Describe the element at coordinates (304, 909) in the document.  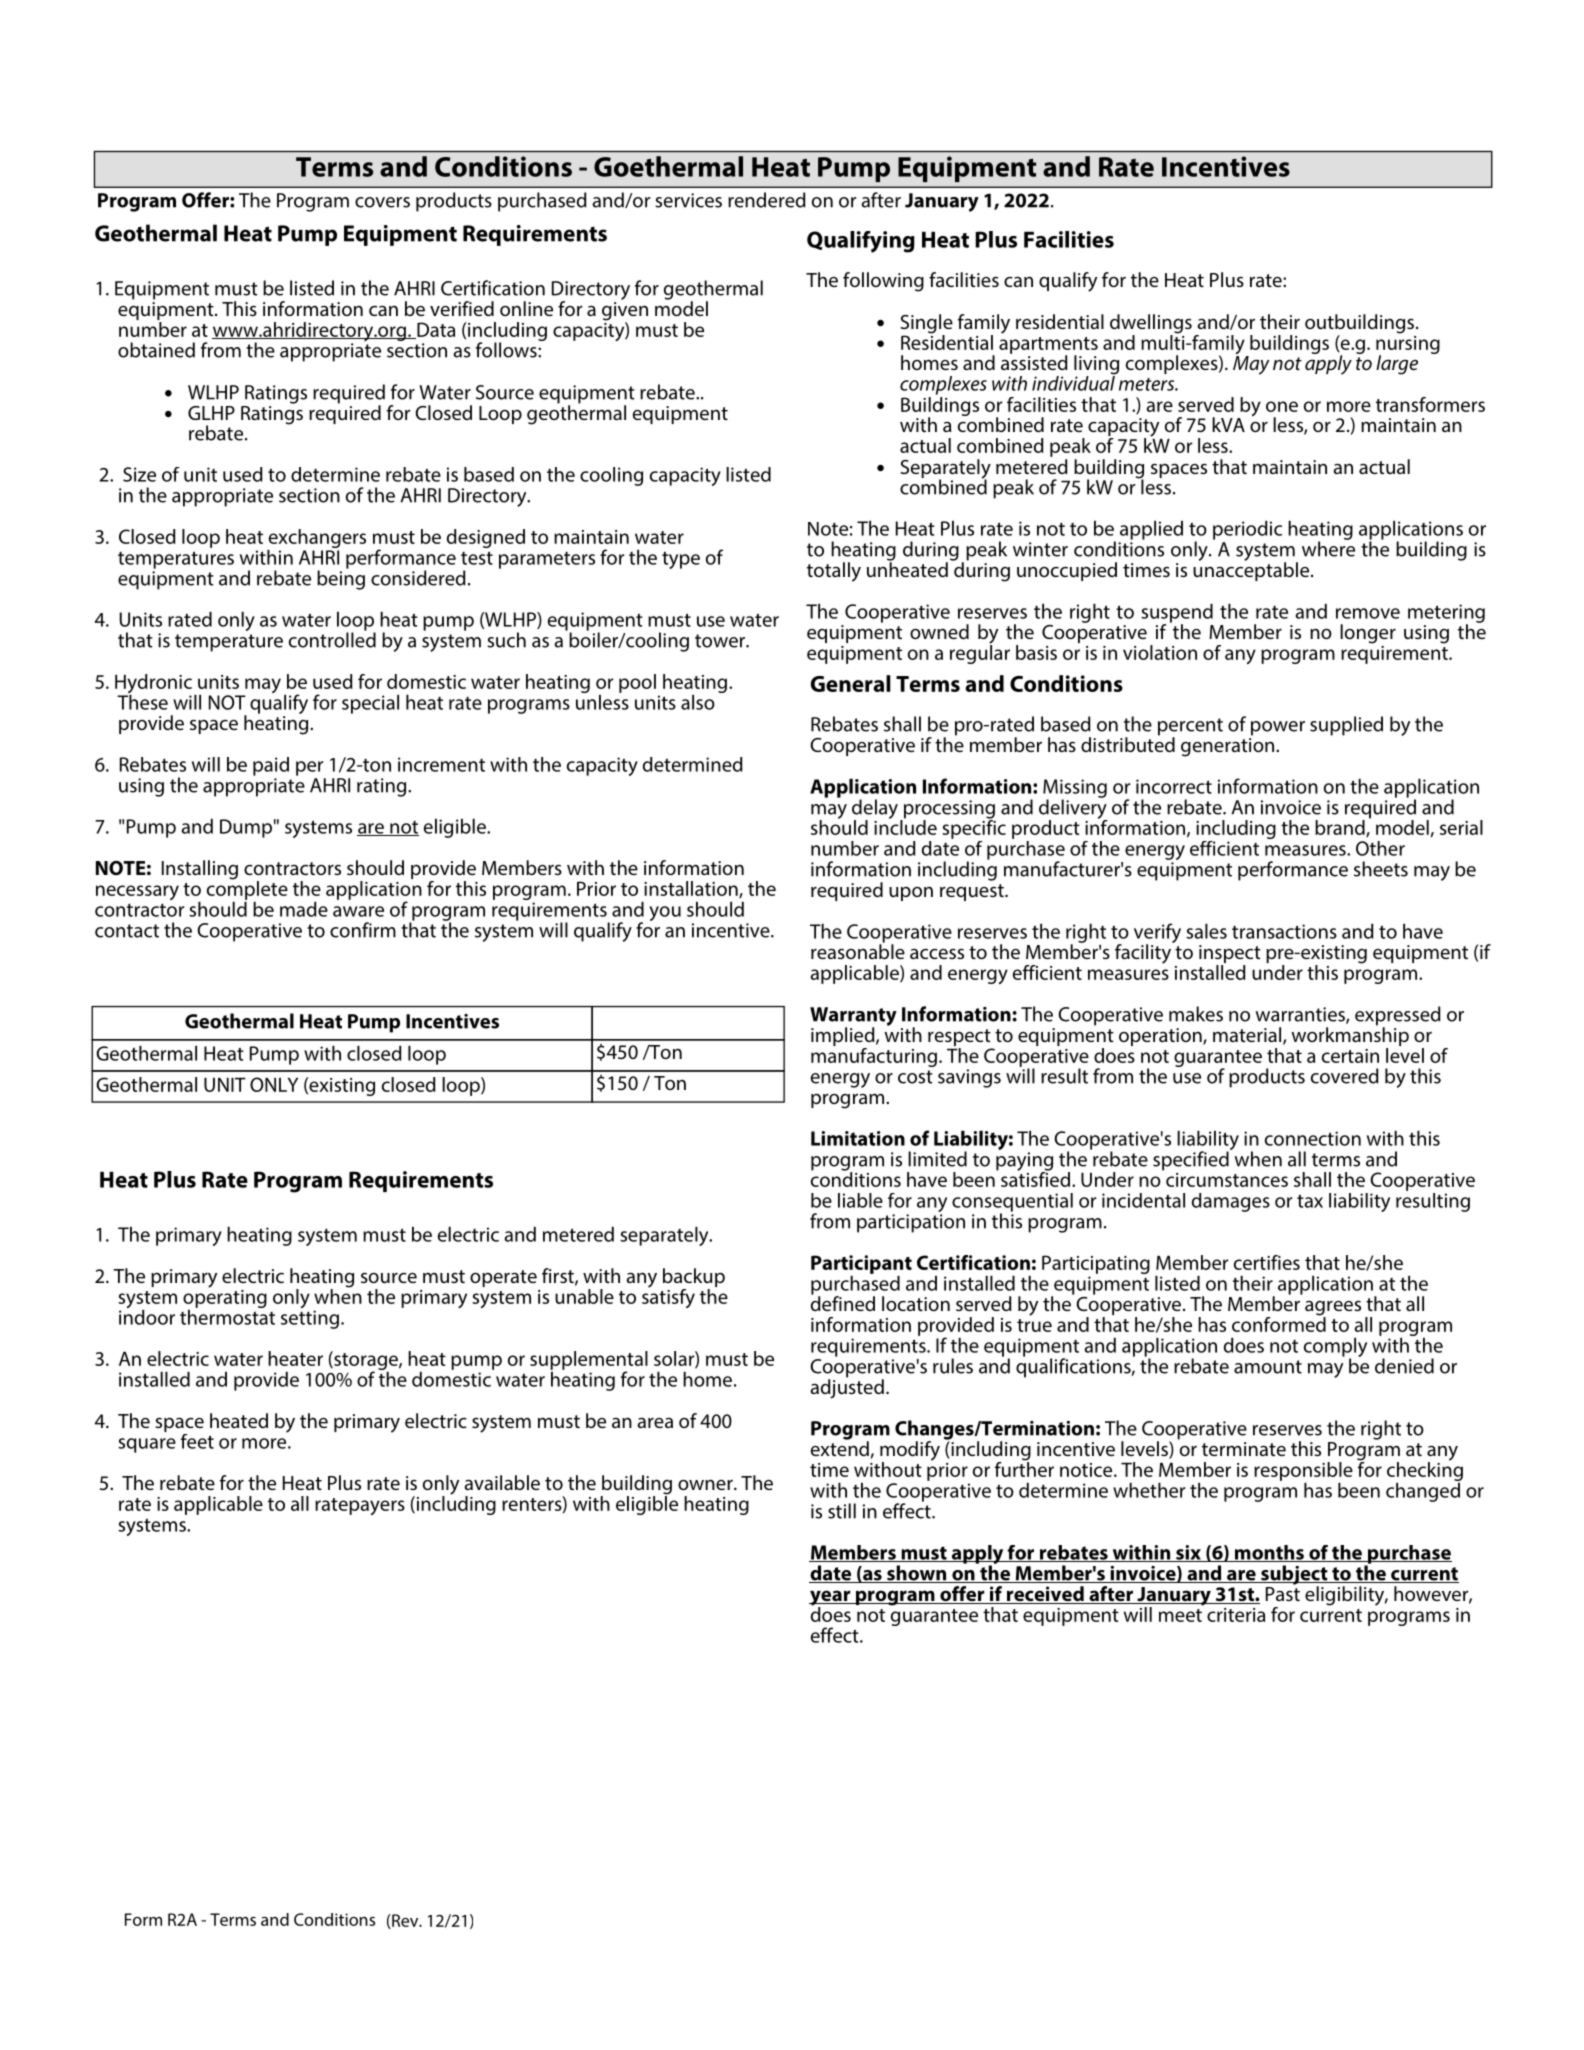
I see `made` at that location.
